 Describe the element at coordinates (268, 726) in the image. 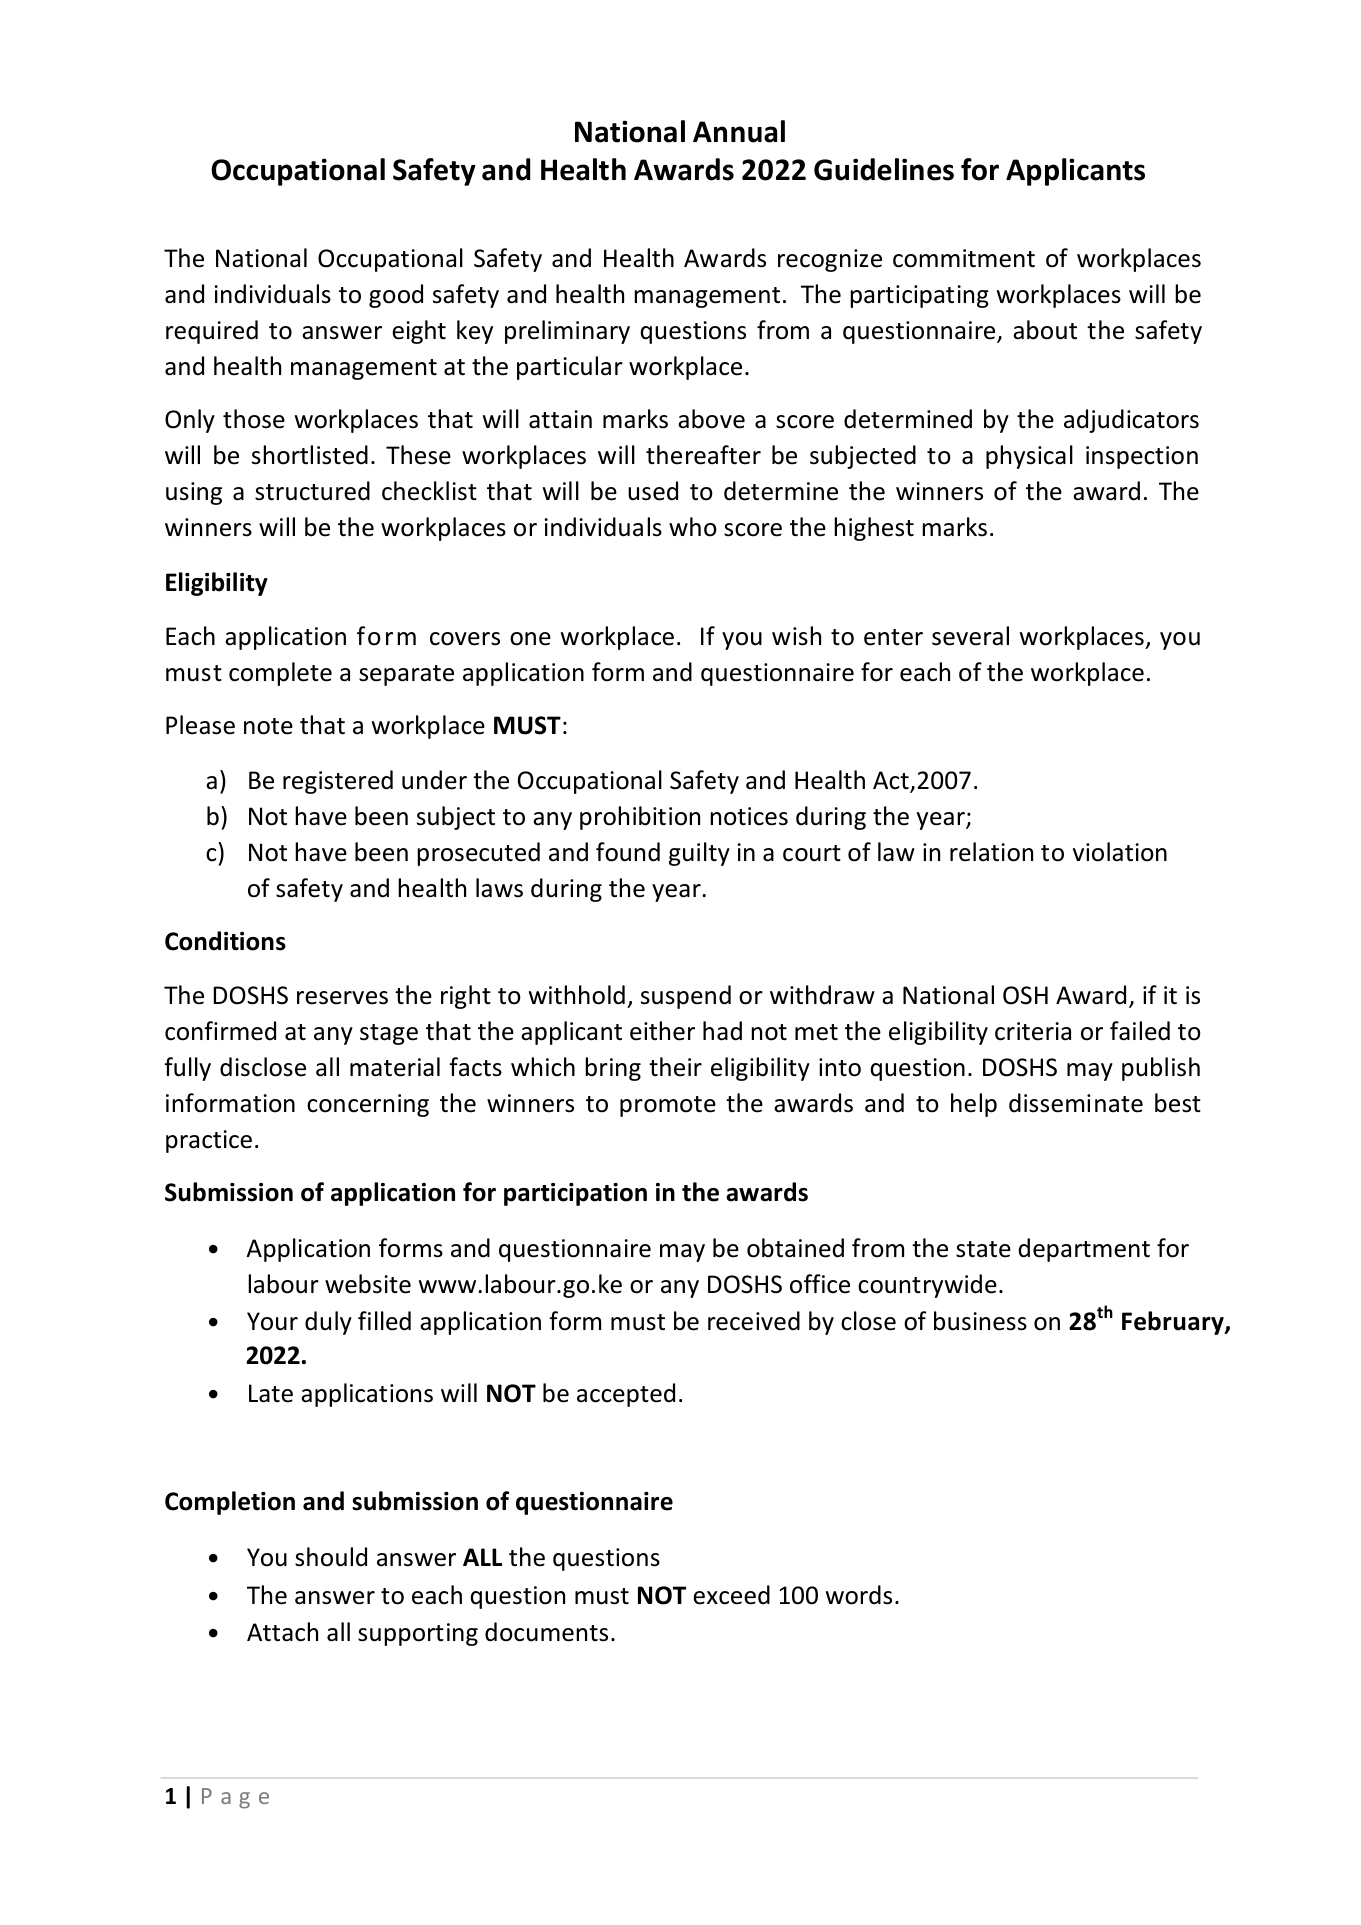

I see `note` at that location.
